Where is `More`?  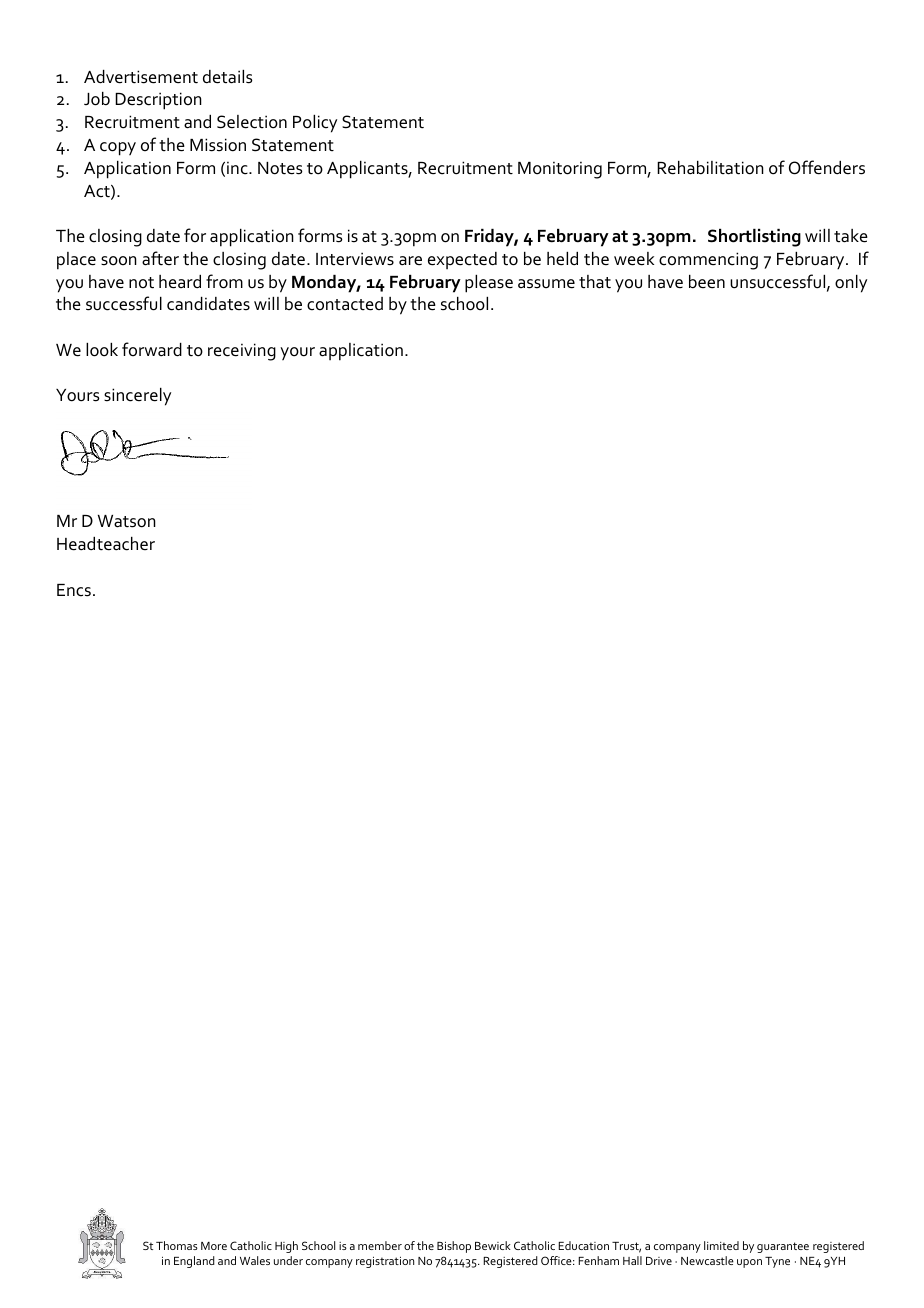
More is located at coordinates (214, 1246).
